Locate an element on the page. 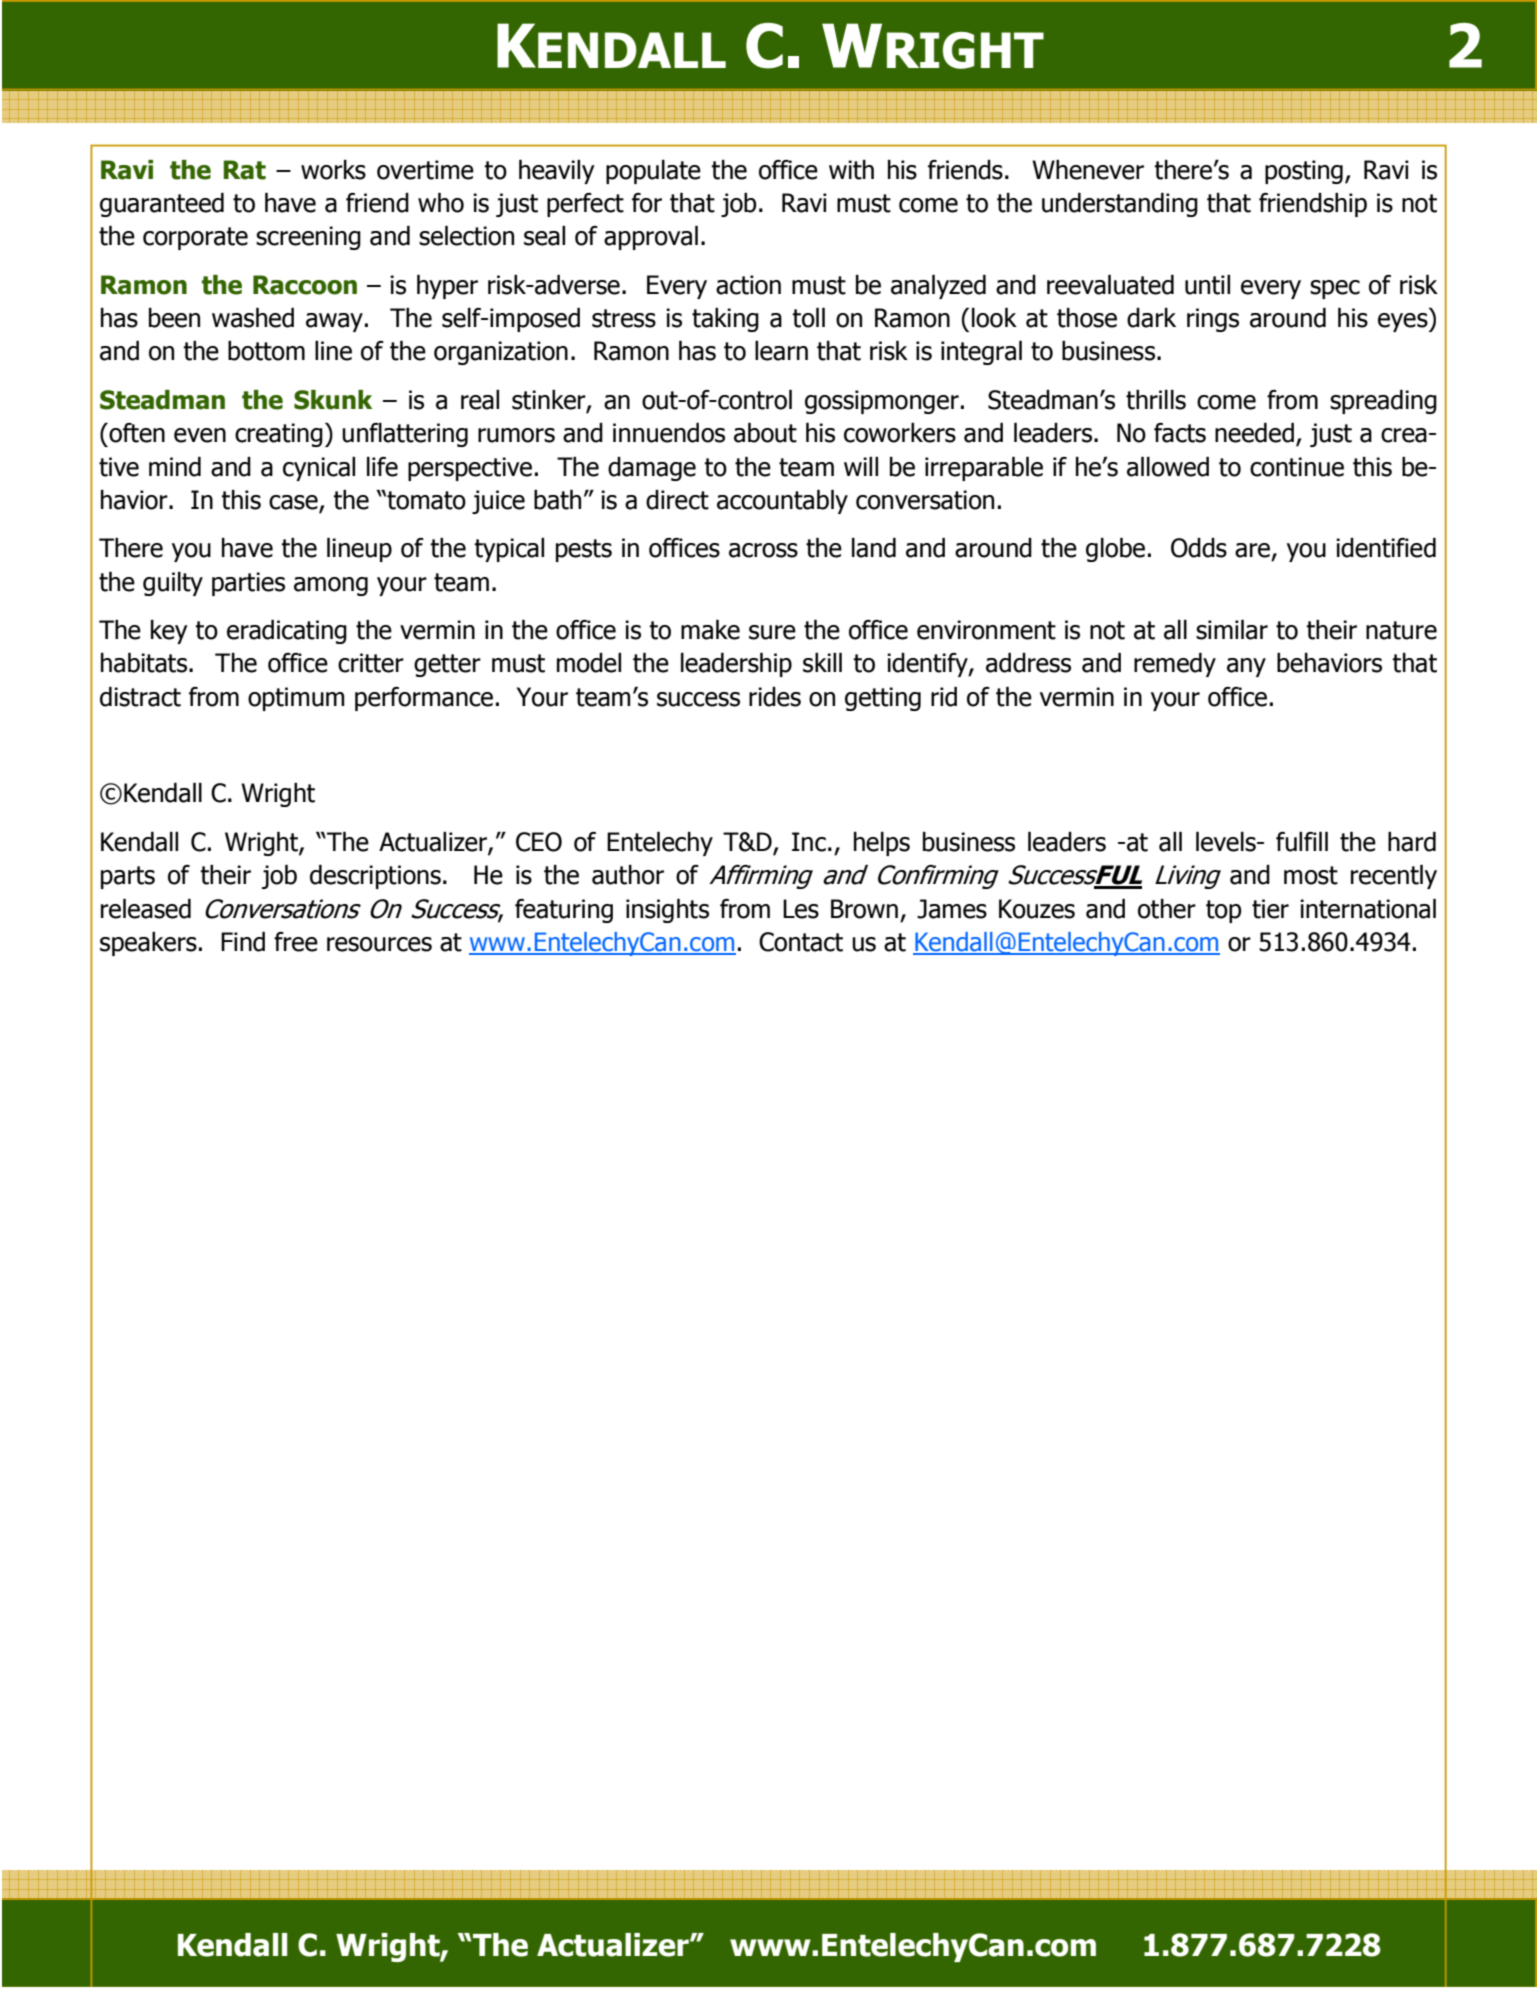 This document has width=1537, height=1989. posting is located at coordinates (1304, 172).
